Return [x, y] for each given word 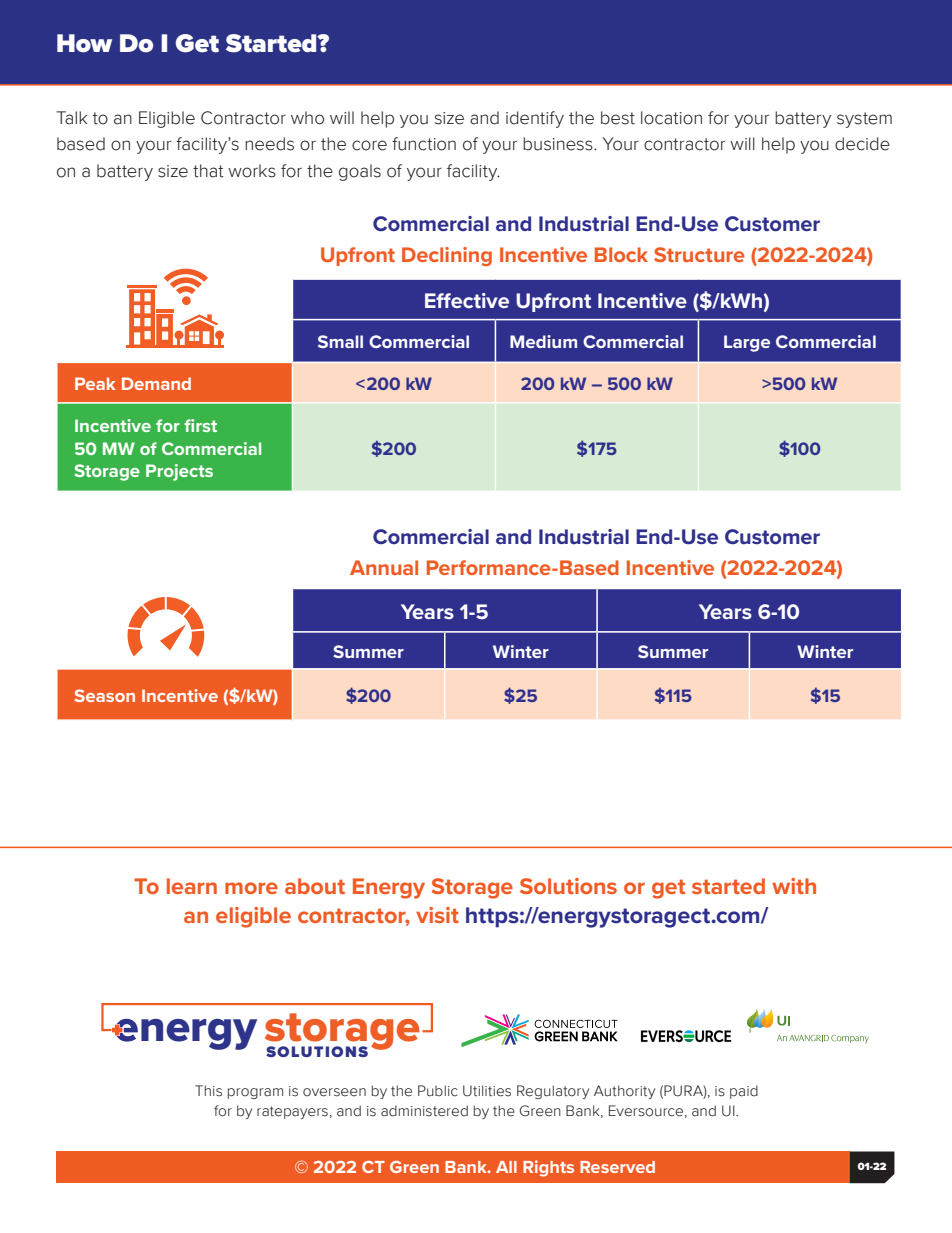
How [84, 43]
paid [744, 1092]
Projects [179, 472]
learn [192, 886]
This [208, 1091]
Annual [384, 567]
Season [105, 695]
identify [535, 119]
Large [747, 343]
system [864, 120]
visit [437, 915]
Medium [543, 341]
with [794, 886]
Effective [467, 300]
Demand [156, 383]
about [315, 886]
